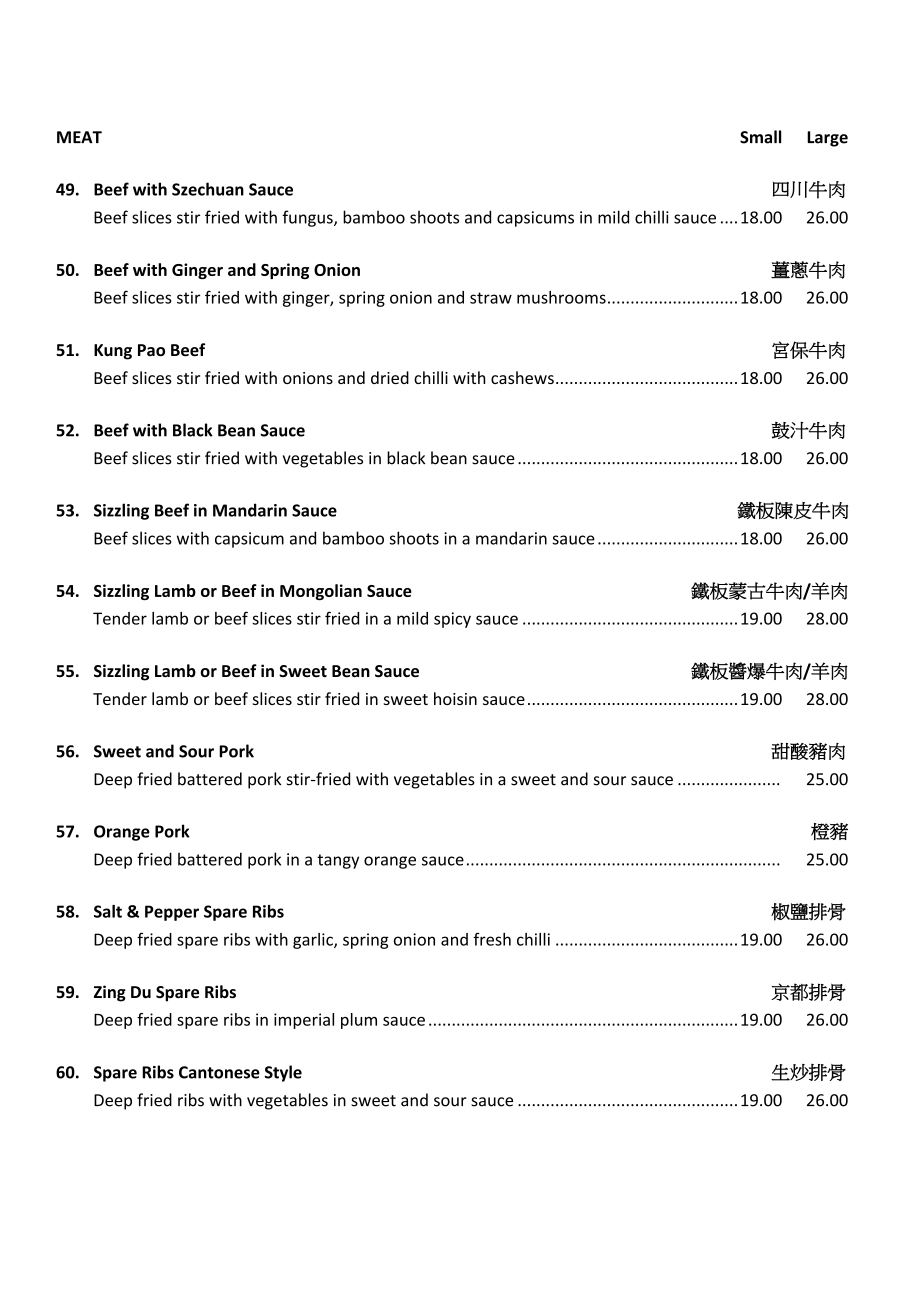 Image resolution: width=924 pixels, height=1308 pixels. What do you see at coordinates (208, 189) in the screenshot?
I see `Szechuan` at bounding box center [208, 189].
